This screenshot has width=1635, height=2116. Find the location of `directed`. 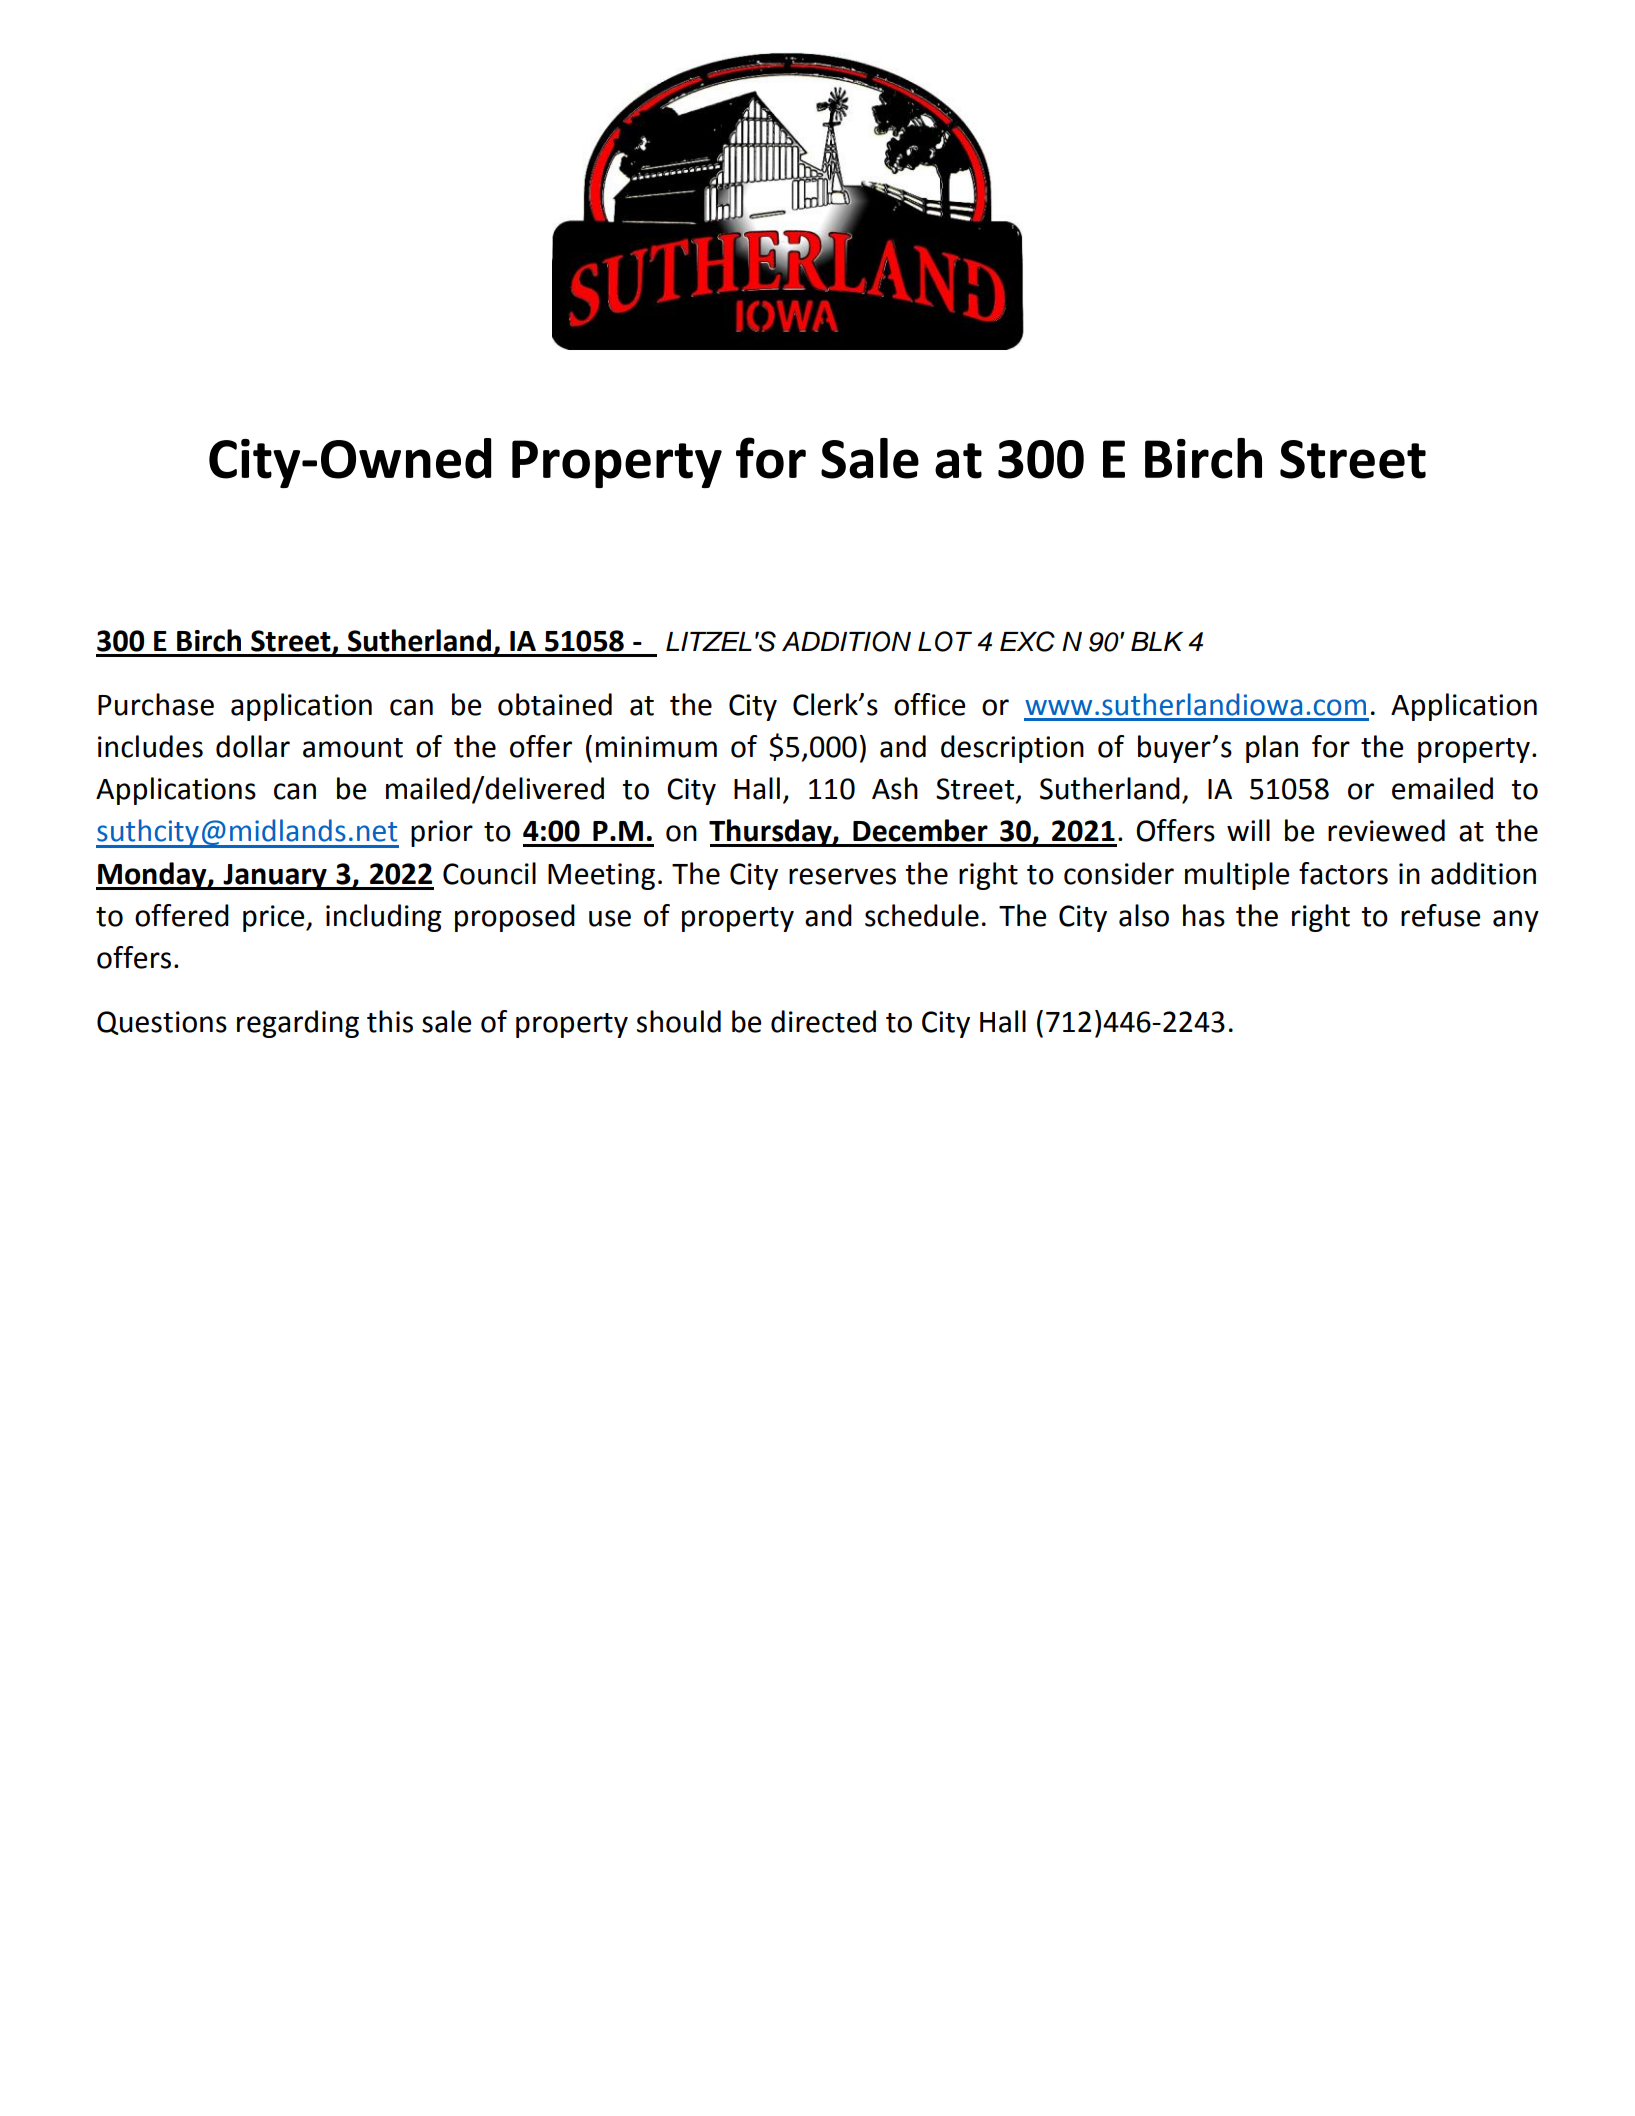

directed is located at coordinates (823, 1021).
